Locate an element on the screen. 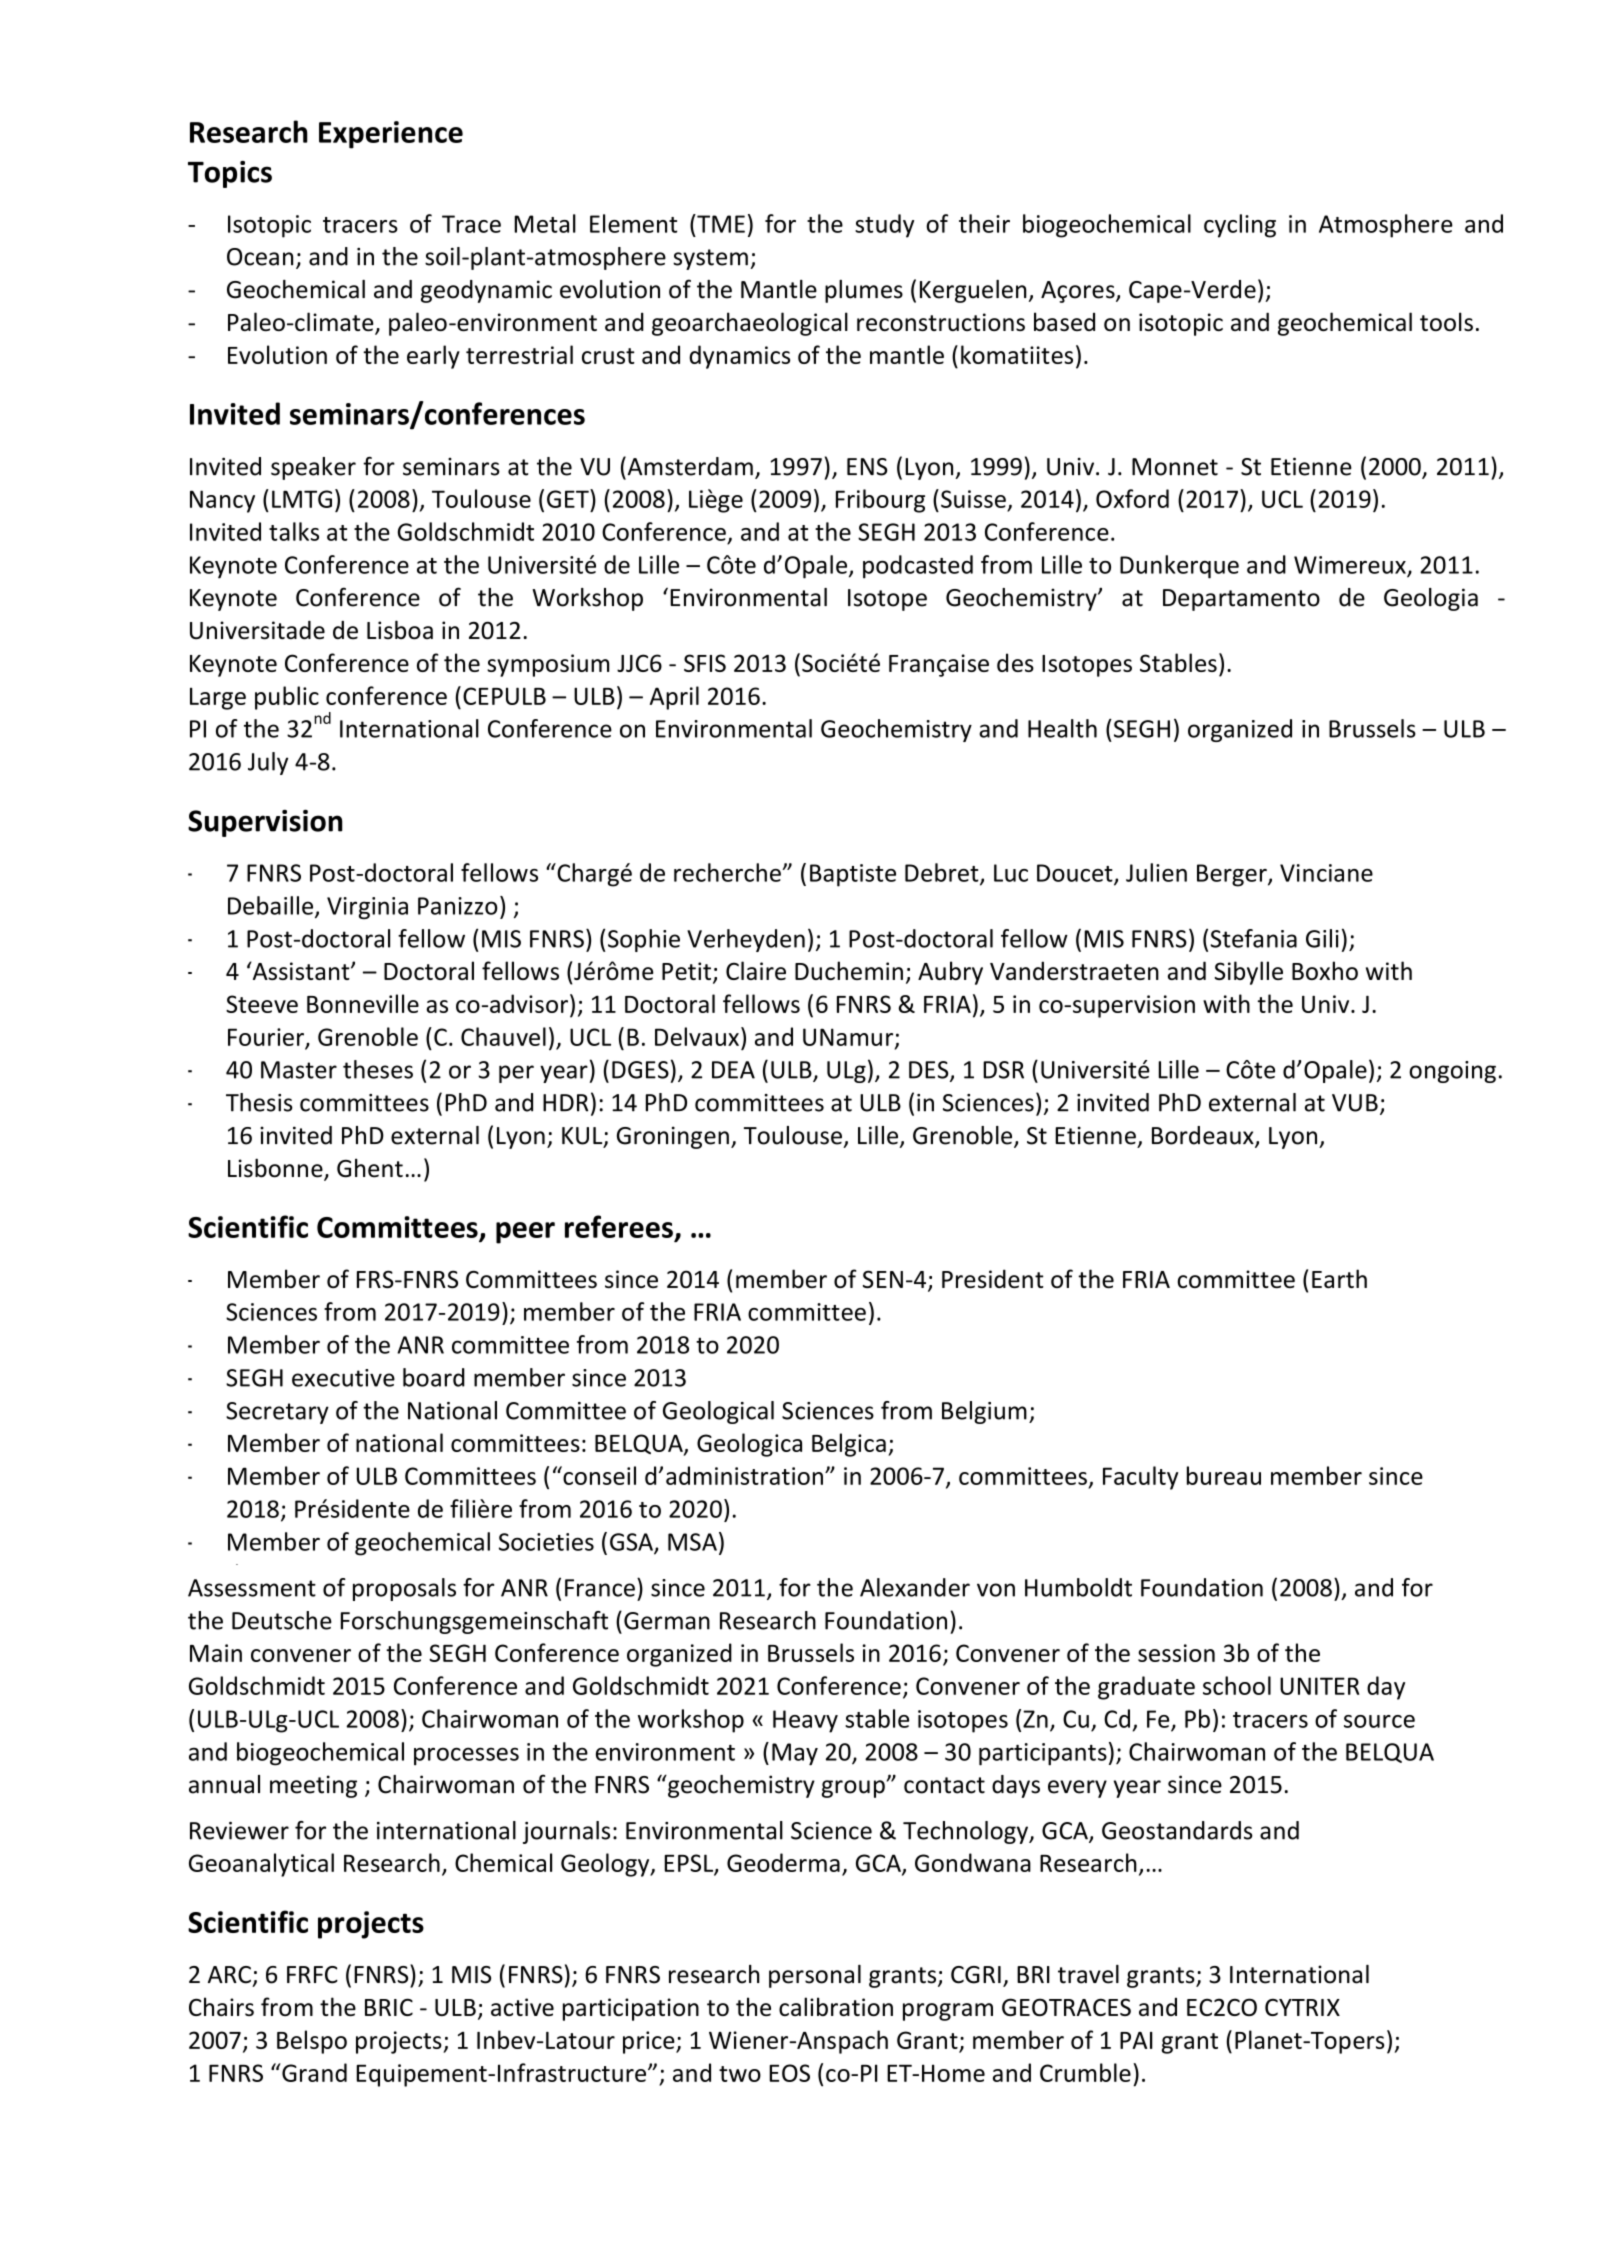 The width and height of the screenshot is (1600, 2263). Experience is located at coordinates (391, 135).
